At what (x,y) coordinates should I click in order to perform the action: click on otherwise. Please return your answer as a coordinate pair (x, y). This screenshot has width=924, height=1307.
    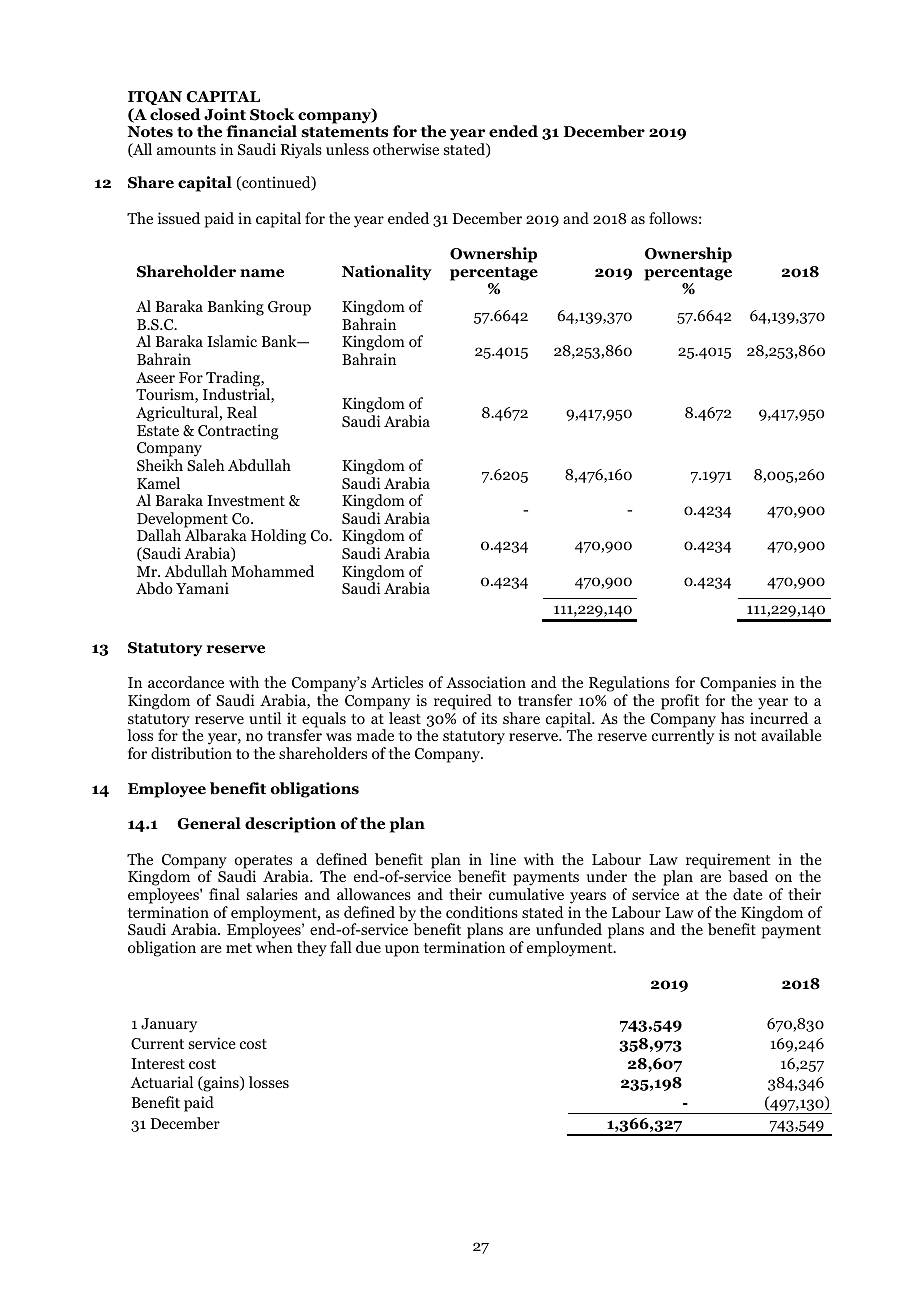
    Looking at the image, I should click on (406, 149).
